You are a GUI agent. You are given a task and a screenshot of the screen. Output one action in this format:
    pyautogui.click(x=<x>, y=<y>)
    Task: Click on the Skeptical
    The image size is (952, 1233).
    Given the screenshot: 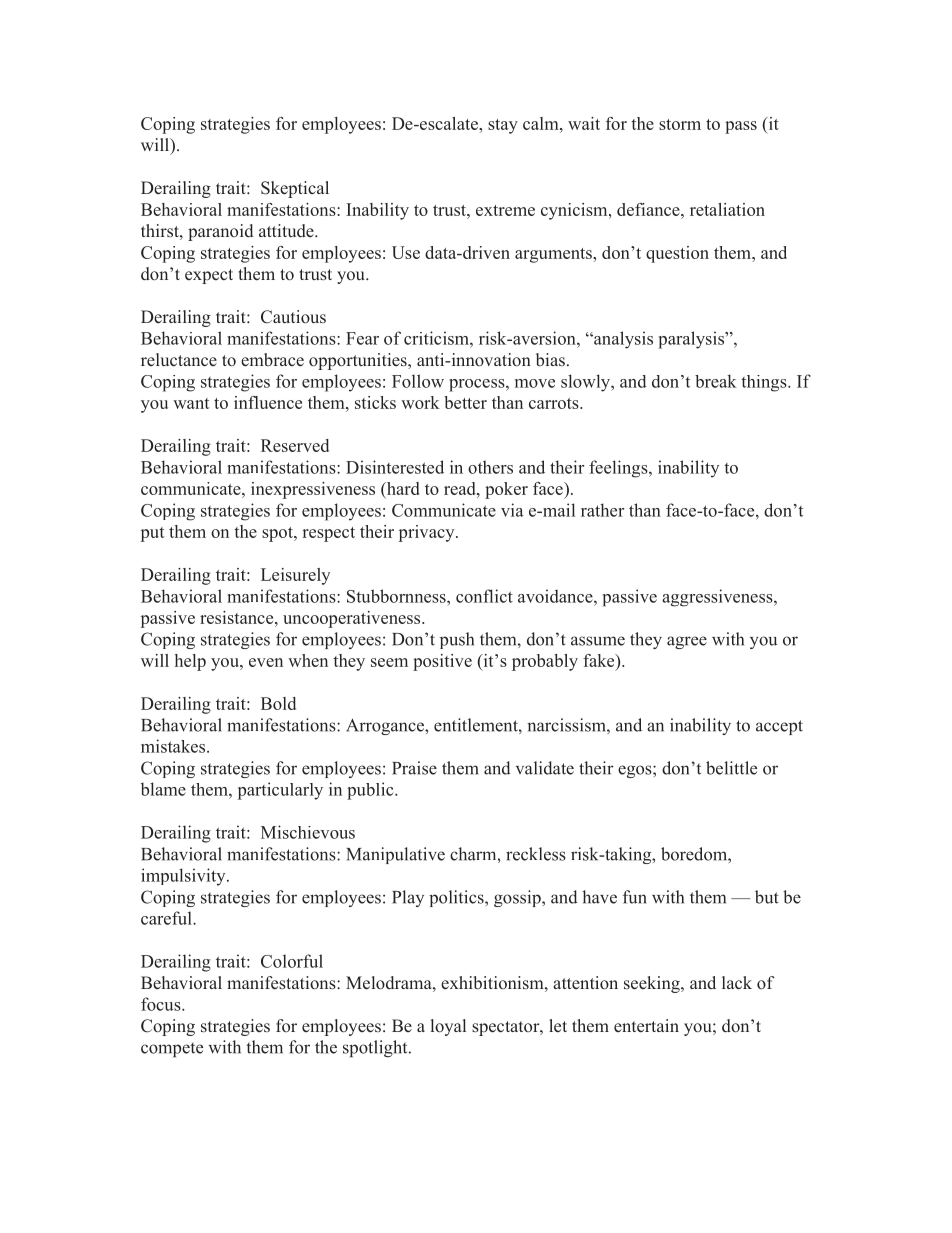 What is the action you would take?
    pyautogui.click(x=295, y=189)
